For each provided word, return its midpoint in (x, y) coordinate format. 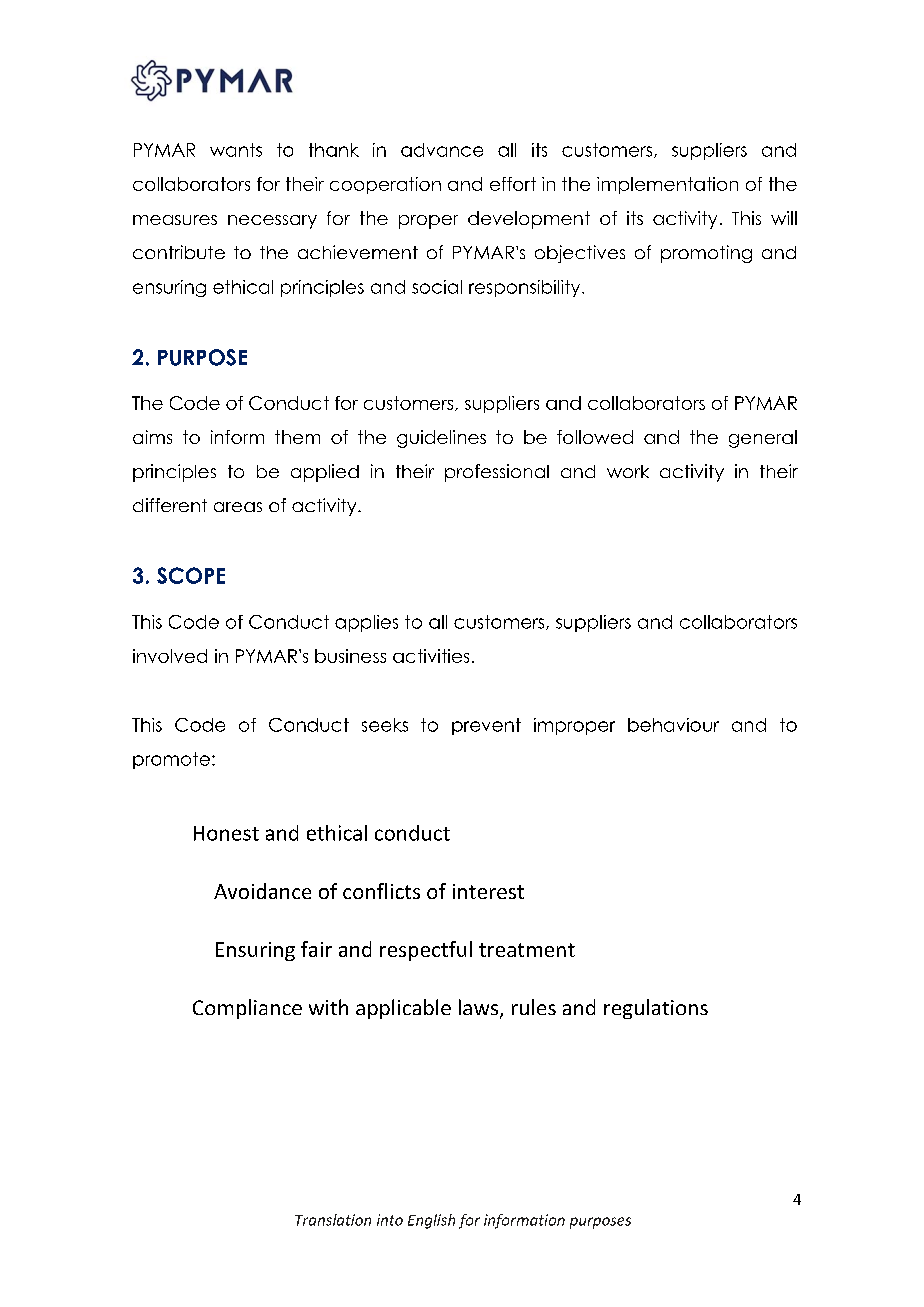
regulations (656, 1009)
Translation (333, 1220)
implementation (667, 185)
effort (513, 184)
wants (236, 150)
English (431, 1221)
